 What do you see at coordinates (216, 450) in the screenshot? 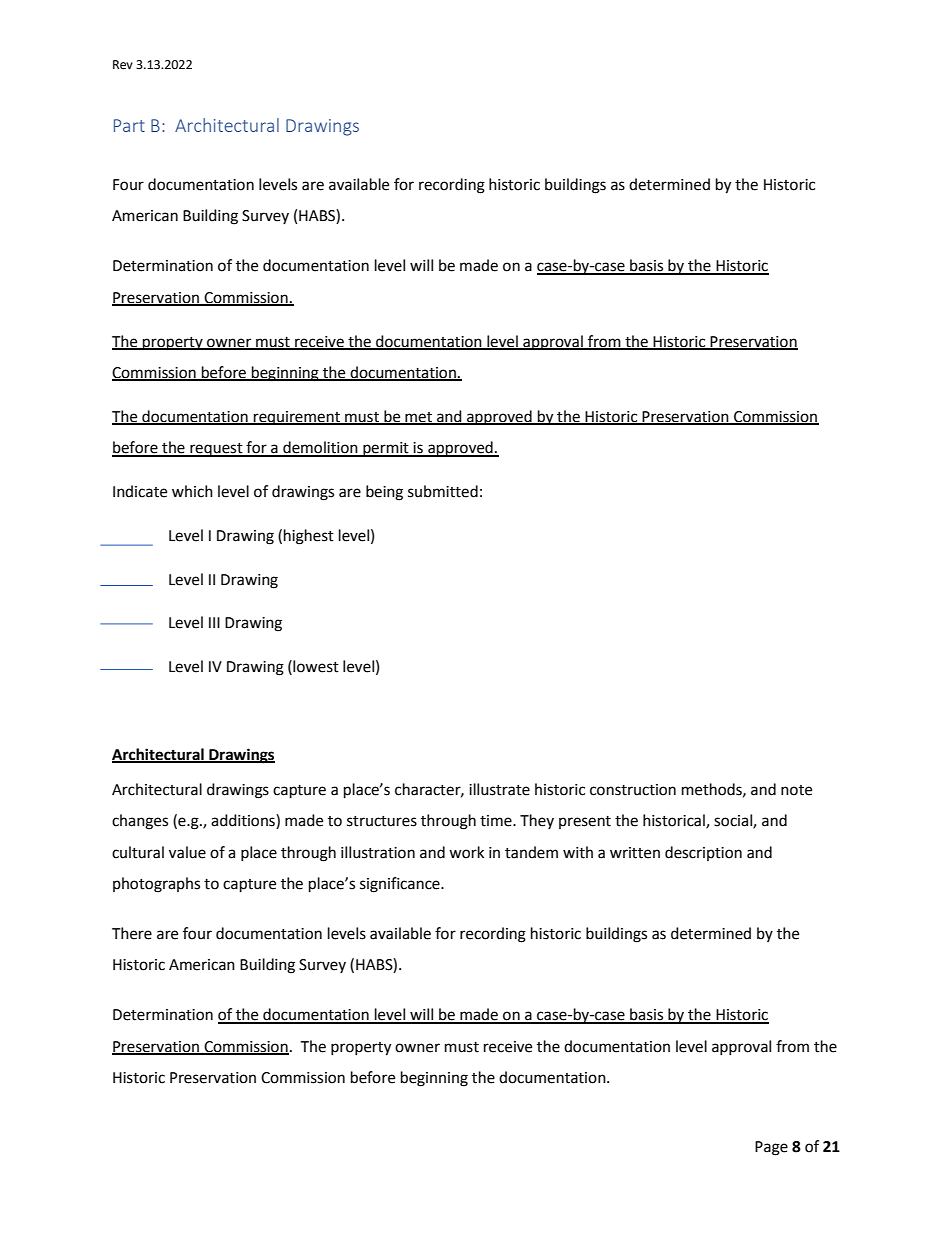
I see `request` at bounding box center [216, 450].
